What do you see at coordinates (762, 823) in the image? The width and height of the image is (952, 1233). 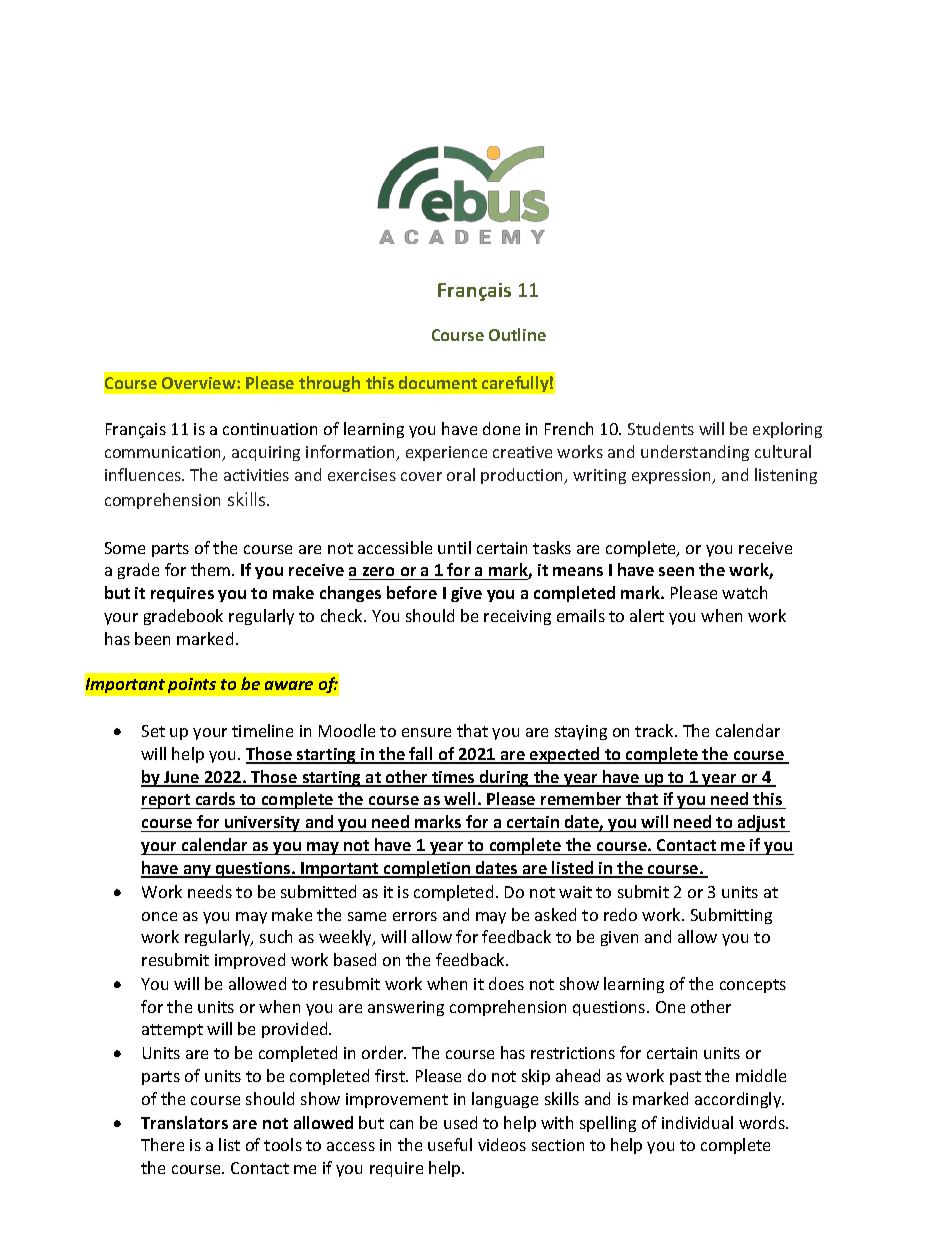 I see `adjust` at bounding box center [762, 823].
